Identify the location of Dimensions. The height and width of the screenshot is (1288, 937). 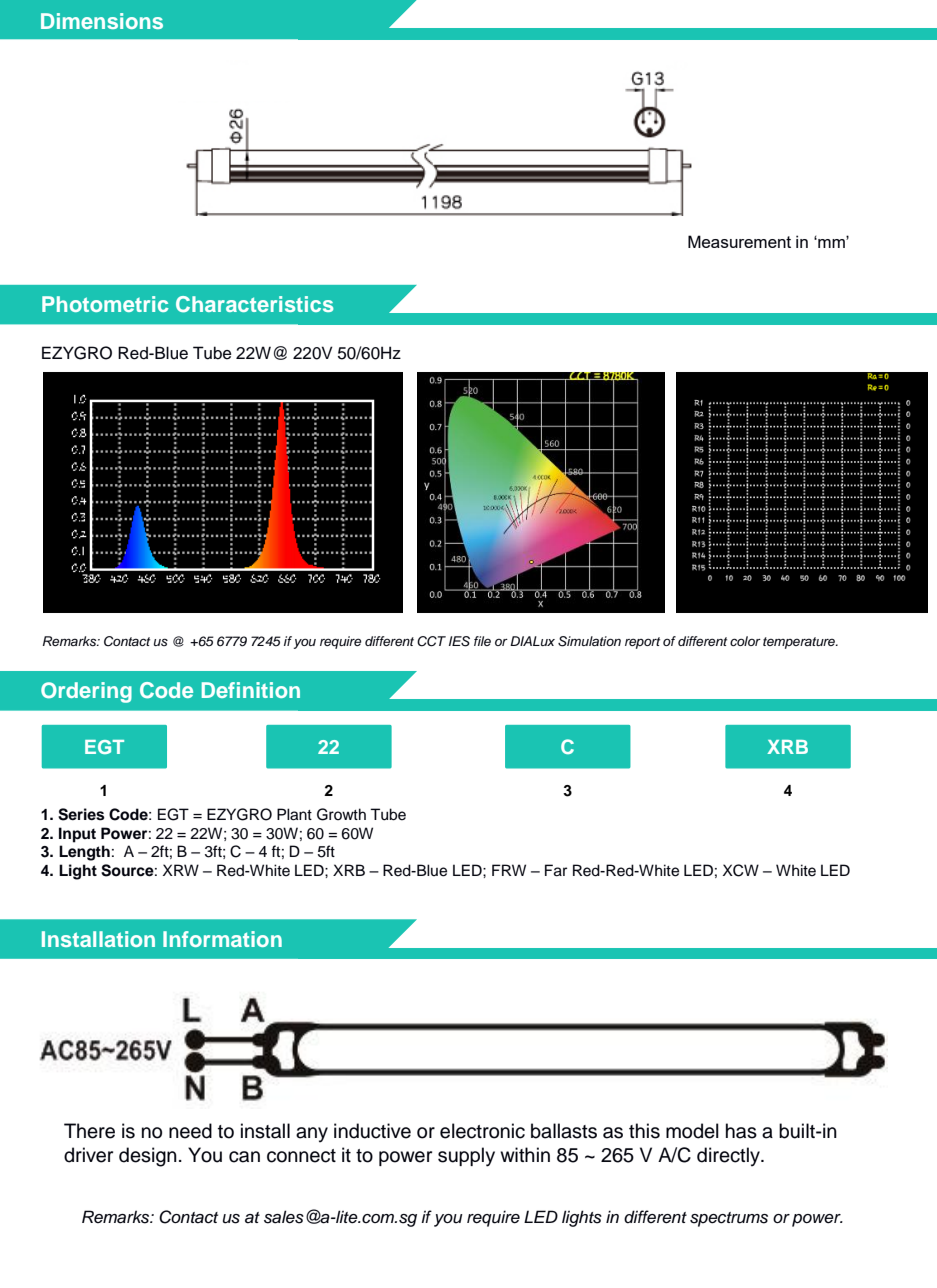
(102, 21).
